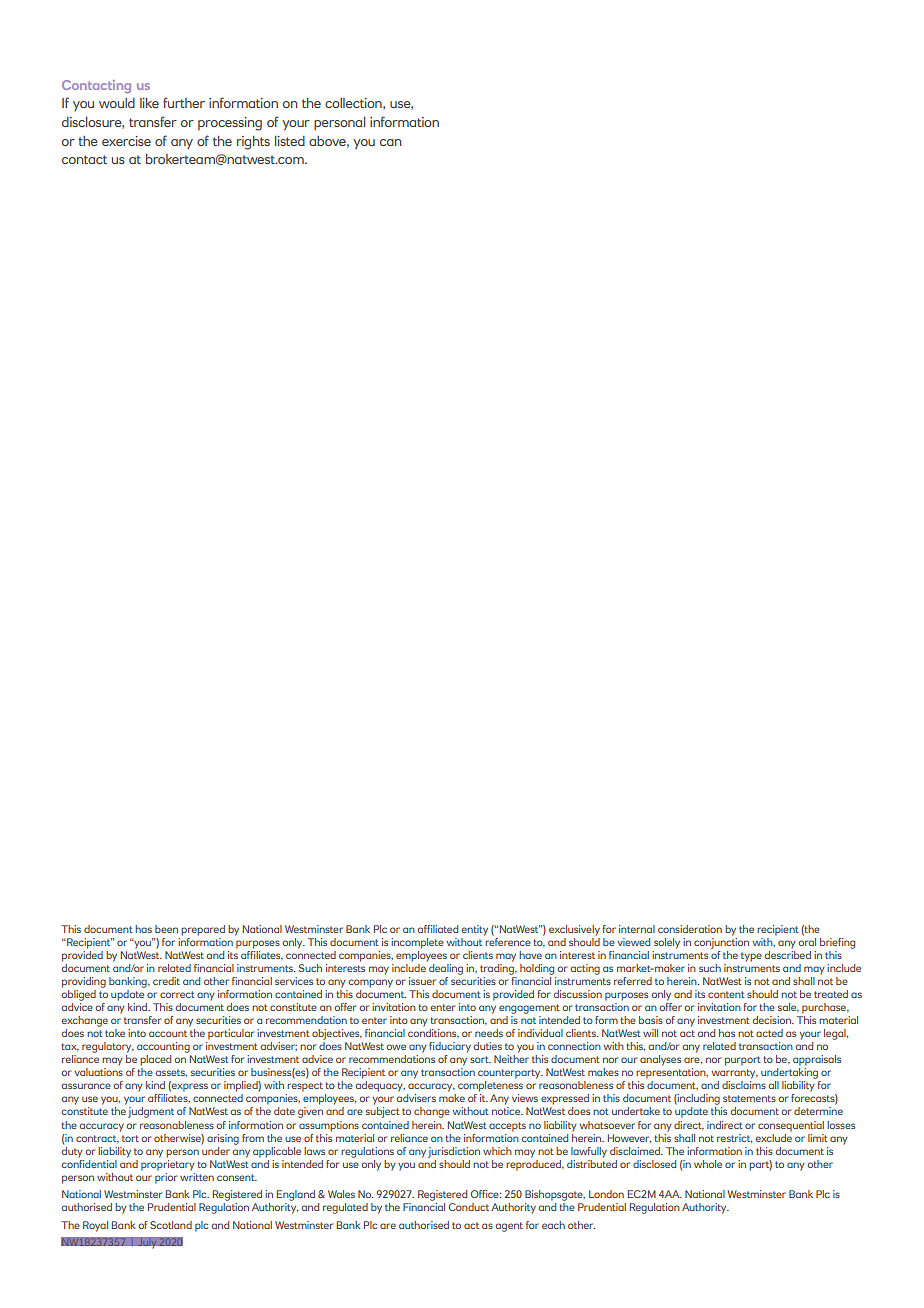  Describe the element at coordinates (469, 1207) in the document. I see `Conduct` at that location.
